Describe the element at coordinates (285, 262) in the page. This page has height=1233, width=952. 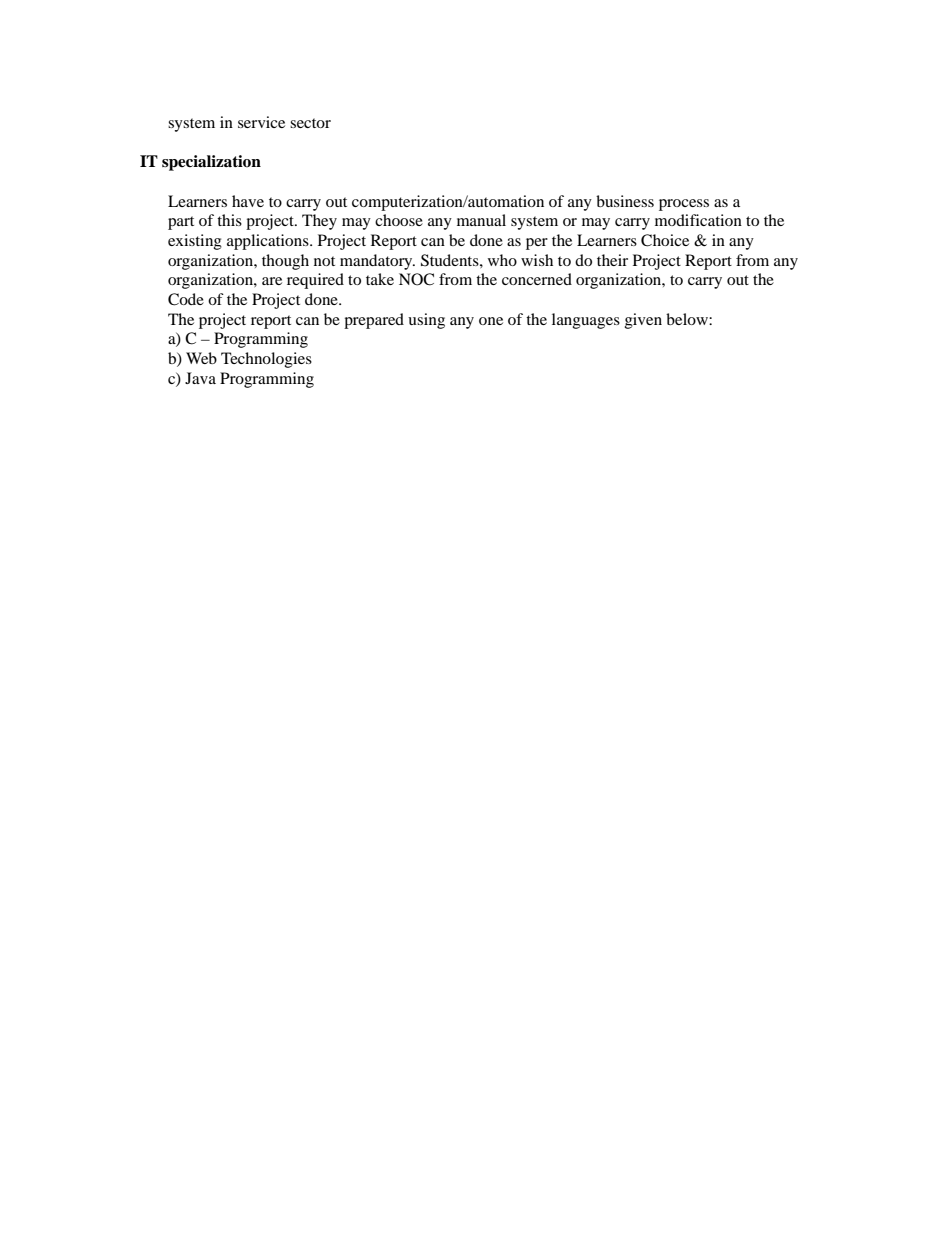
I see `though` at that location.
